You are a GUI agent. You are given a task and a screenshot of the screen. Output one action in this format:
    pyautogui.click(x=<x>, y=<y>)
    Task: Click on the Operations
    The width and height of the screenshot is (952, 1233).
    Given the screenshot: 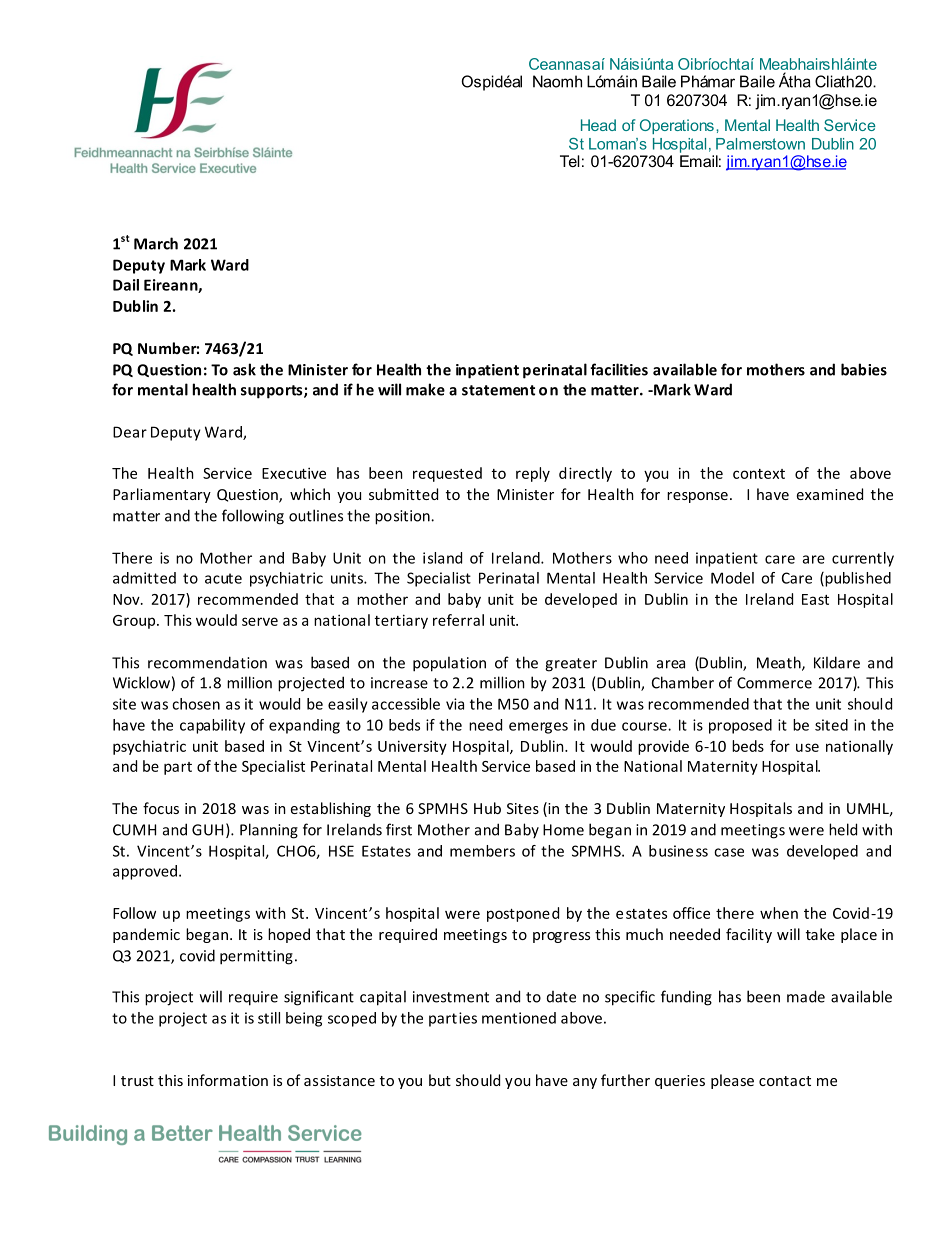 What is the action you would take?
    pyautogui.click(x=677, y=126)
